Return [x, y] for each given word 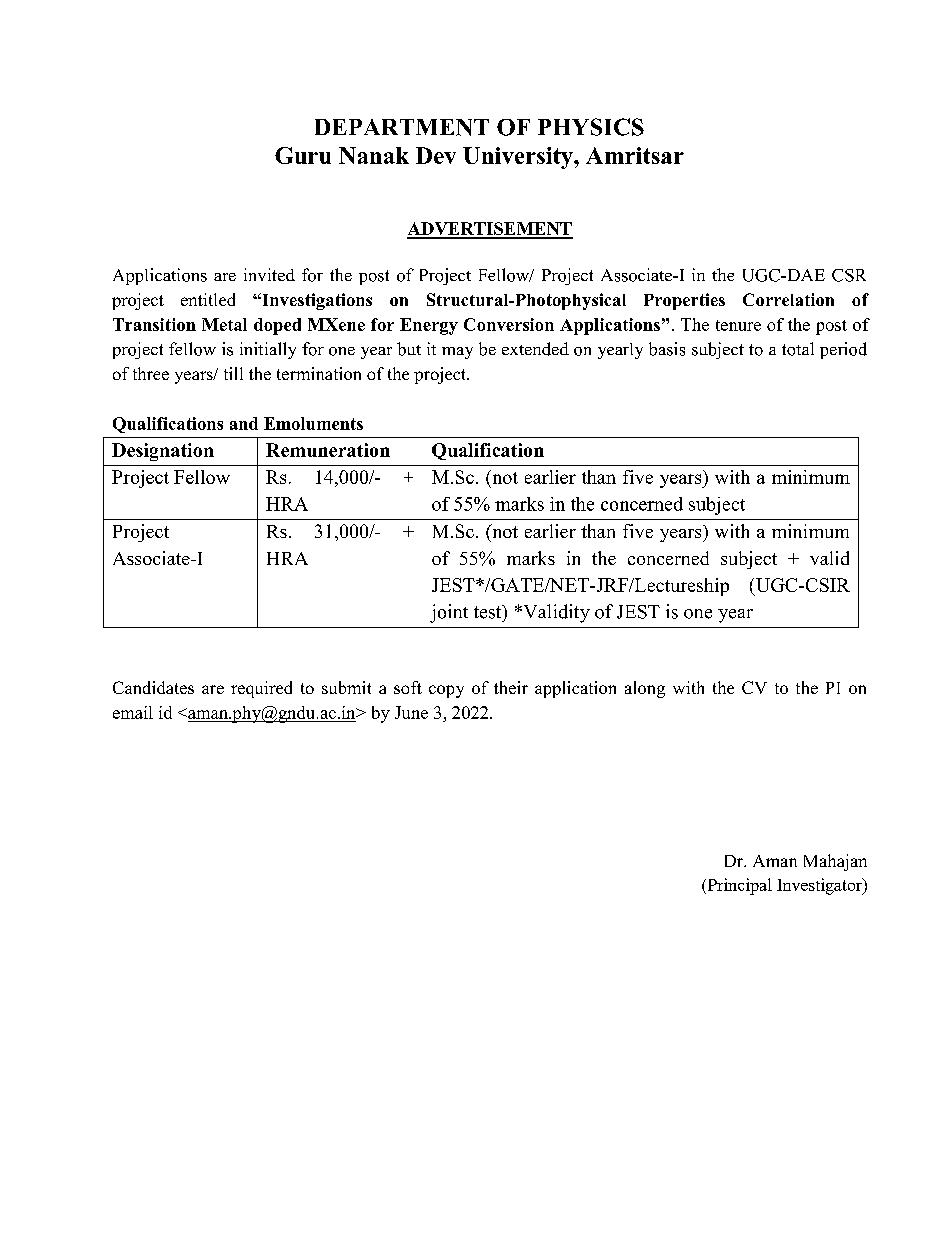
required [261, 689]
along [645, 689]
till [233, 373]
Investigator [821, 886]
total [798, 349]
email [133, 712]
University [519, 158]
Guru [303, 155]
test [489, 612]
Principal [738, 886]
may [457, 353]
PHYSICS [591, 127]
